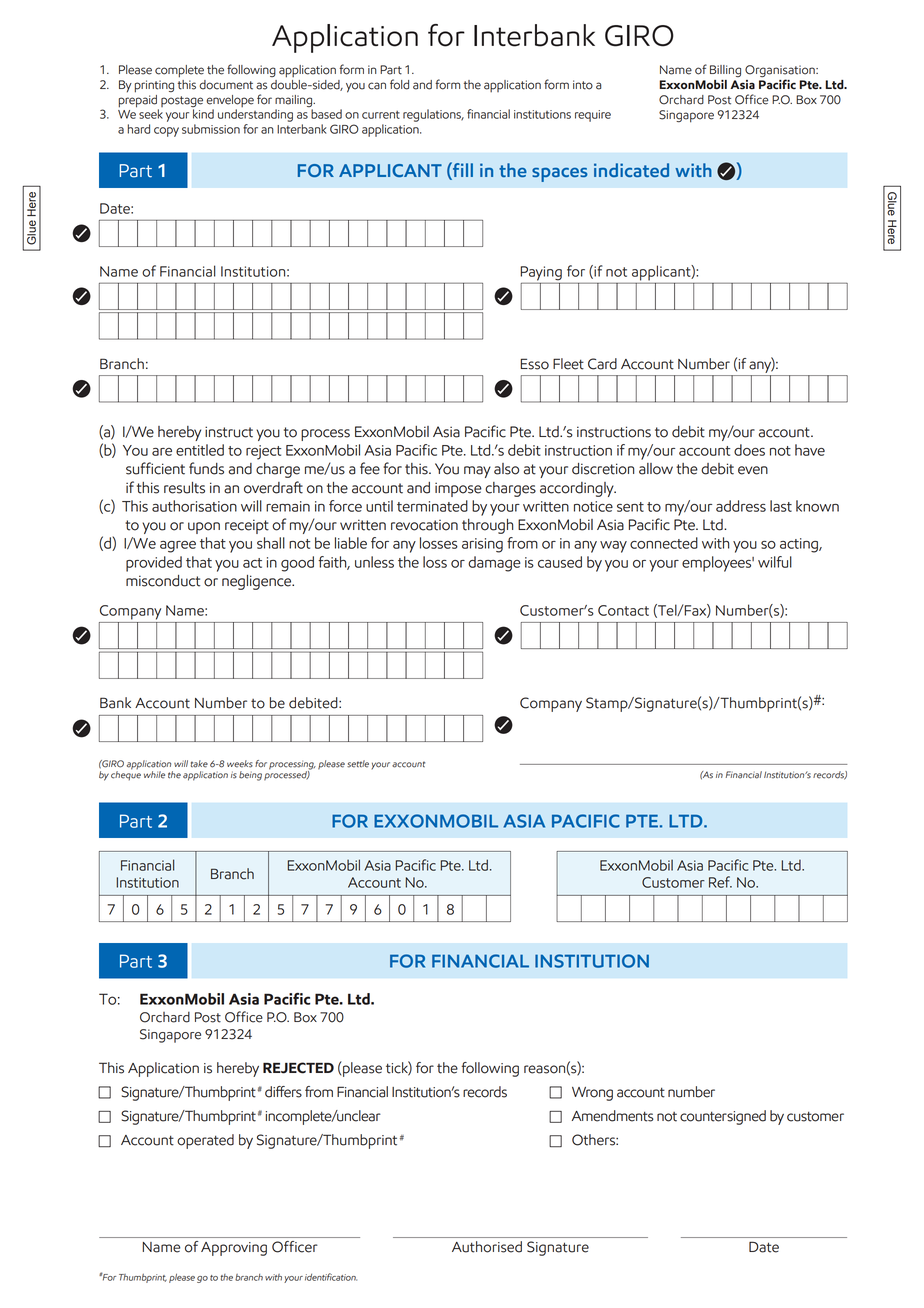 The height and width of the document is (1308, 924). What do you see at coordinates (399, 84) in the document?
I see `fold` at bounding box center [399, 84].
